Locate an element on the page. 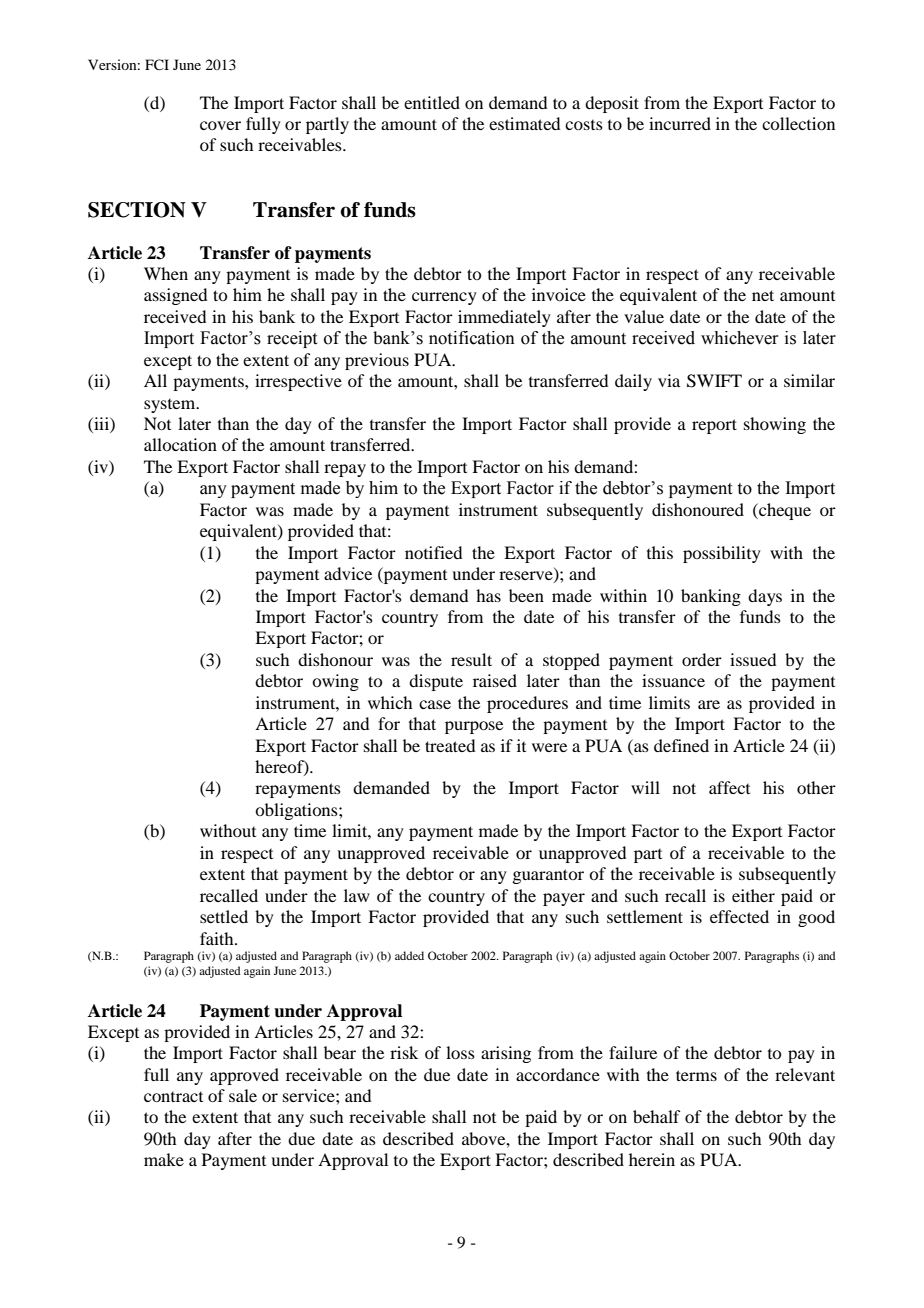  cover is located at coordinates (220, 125).
